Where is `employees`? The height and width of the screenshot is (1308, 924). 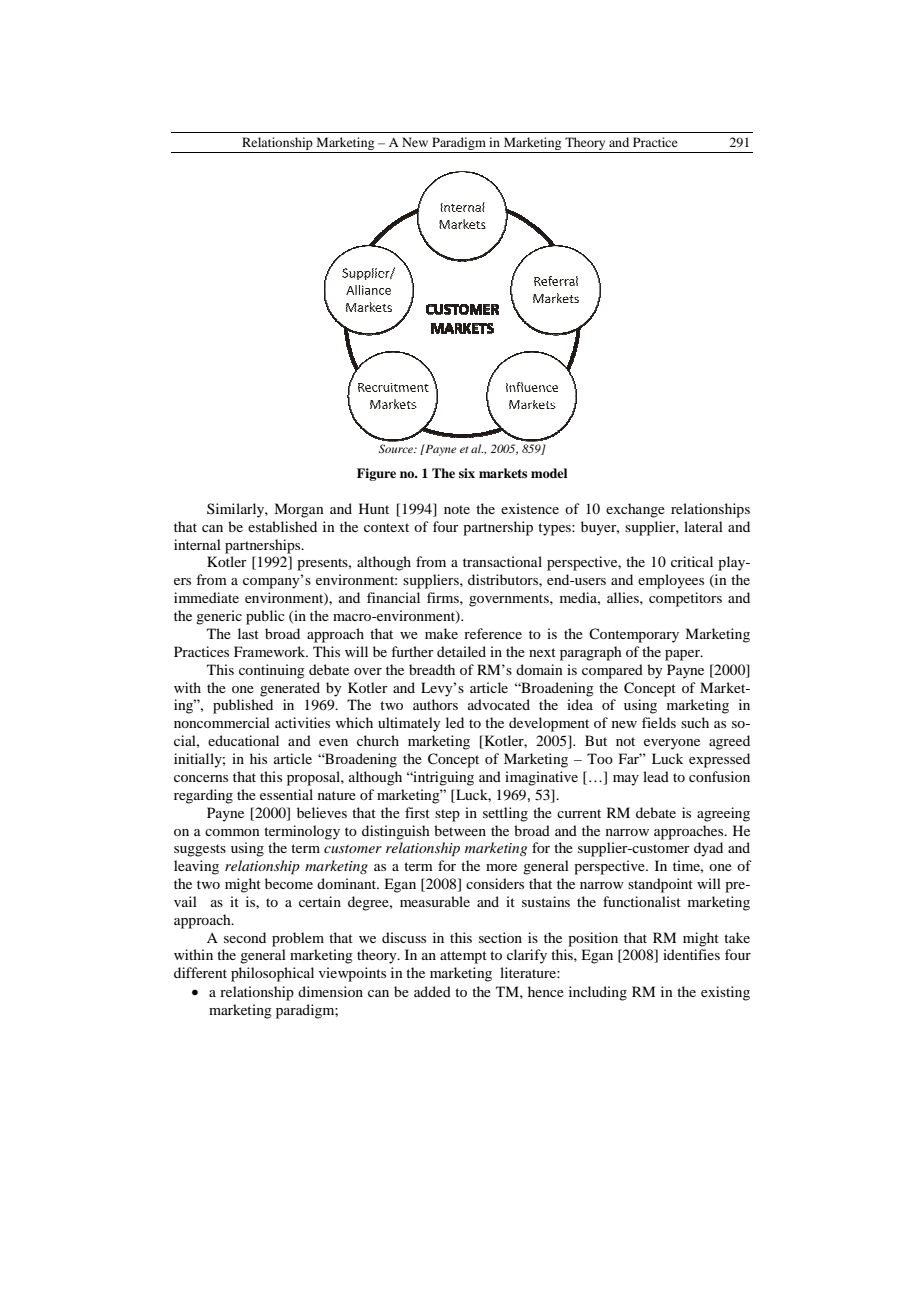
employees is located at coordinates (671, 581).
